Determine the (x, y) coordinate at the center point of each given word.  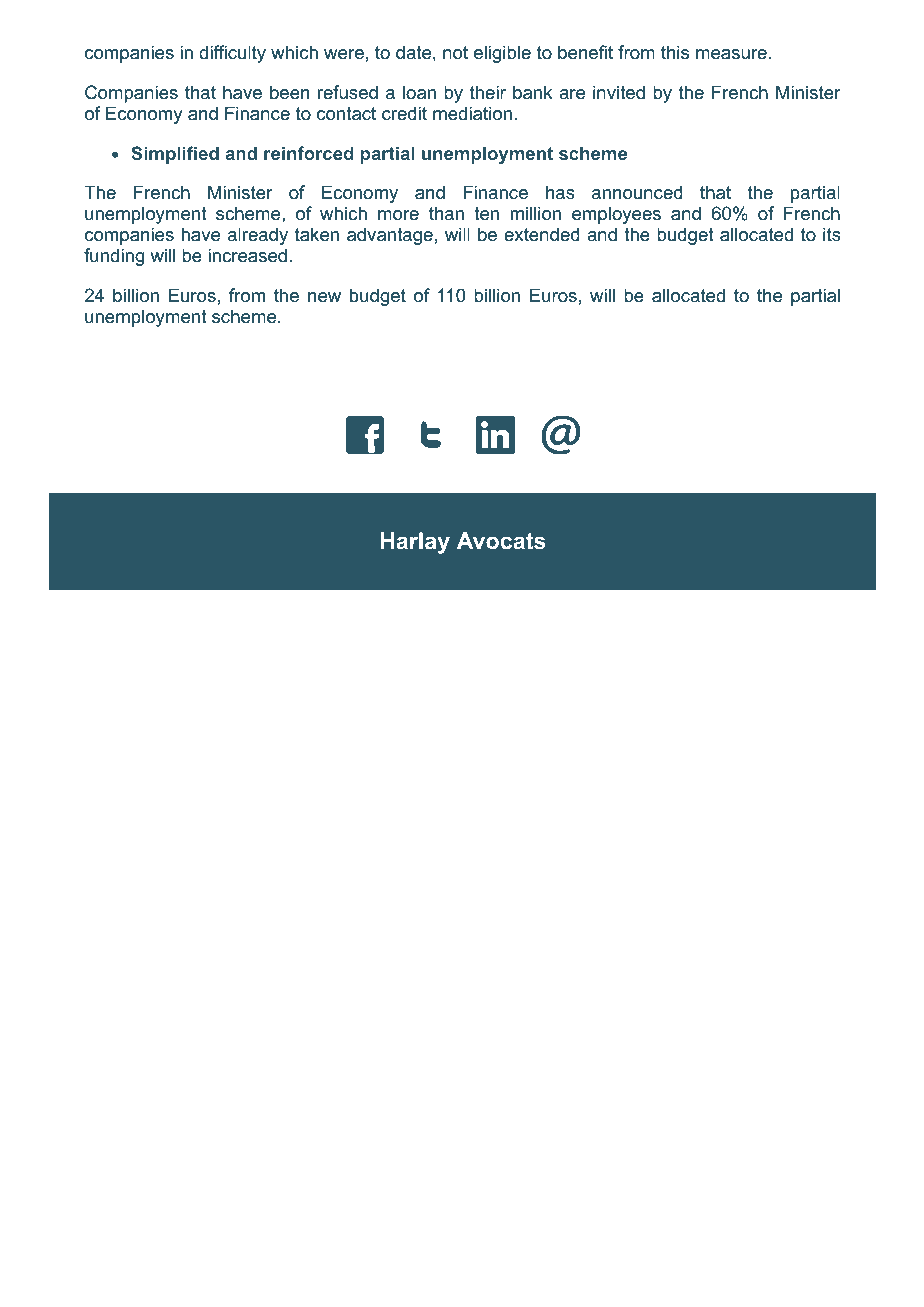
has (560, 192)
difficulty (232, 54)
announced (637, 192)
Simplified (175, 155)
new (324, 297)
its (832, 234)
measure (731, 54)
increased (247, 255)
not (455, 53)
